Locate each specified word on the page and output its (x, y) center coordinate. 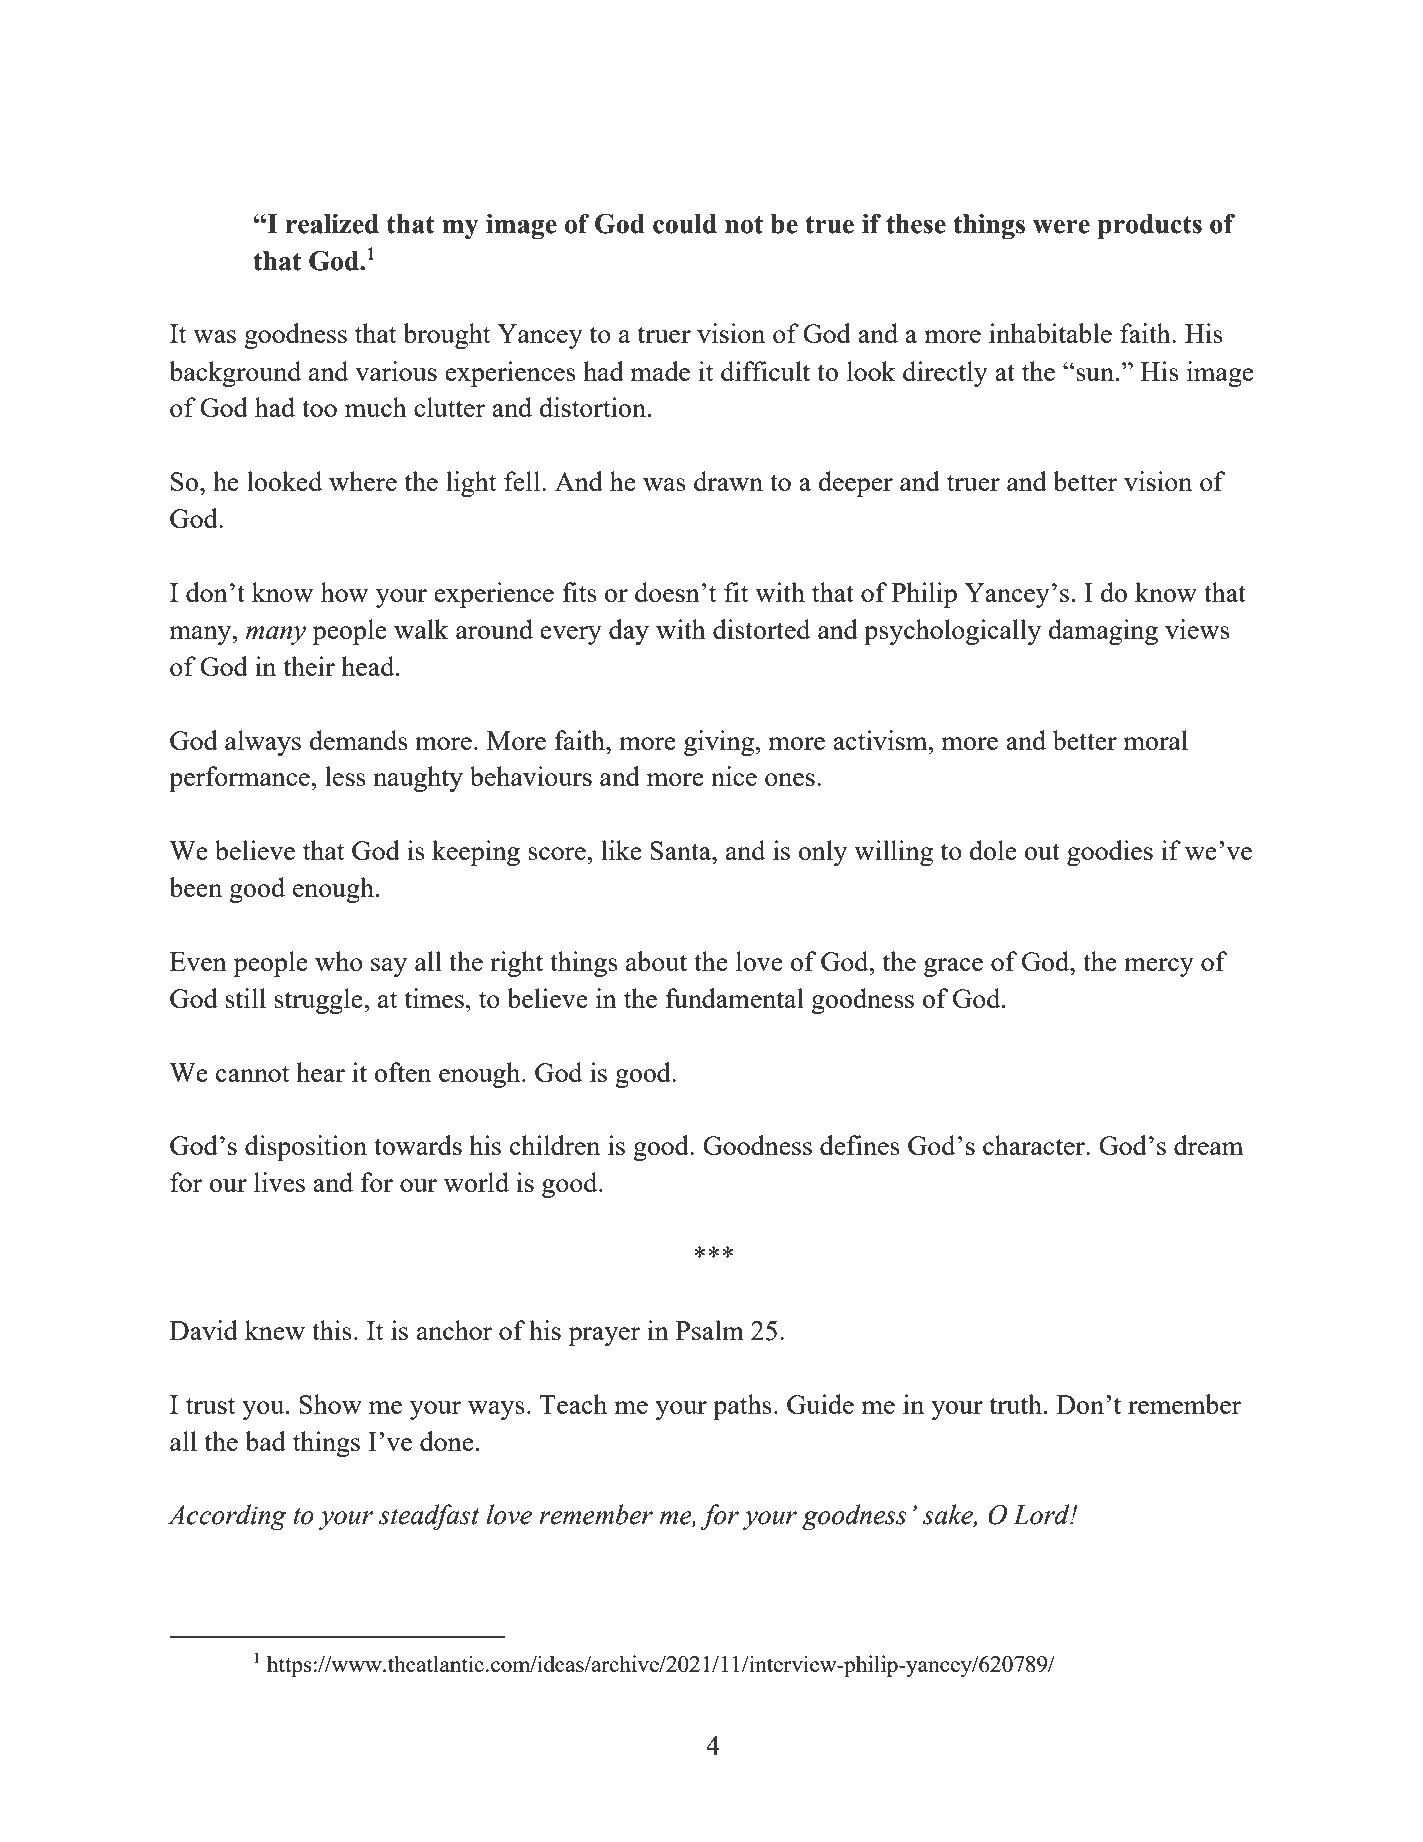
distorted (762, 629)
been (195, 887)
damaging (1103, 632)
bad (265, 1441)
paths (742, 1407)
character (1035, 1145)
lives (279, 1182)
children (555, 1145)
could (685, 224)
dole (993, 850)
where (363, 481)
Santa (682, 850)
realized (332, 224)
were (1061, 227)
